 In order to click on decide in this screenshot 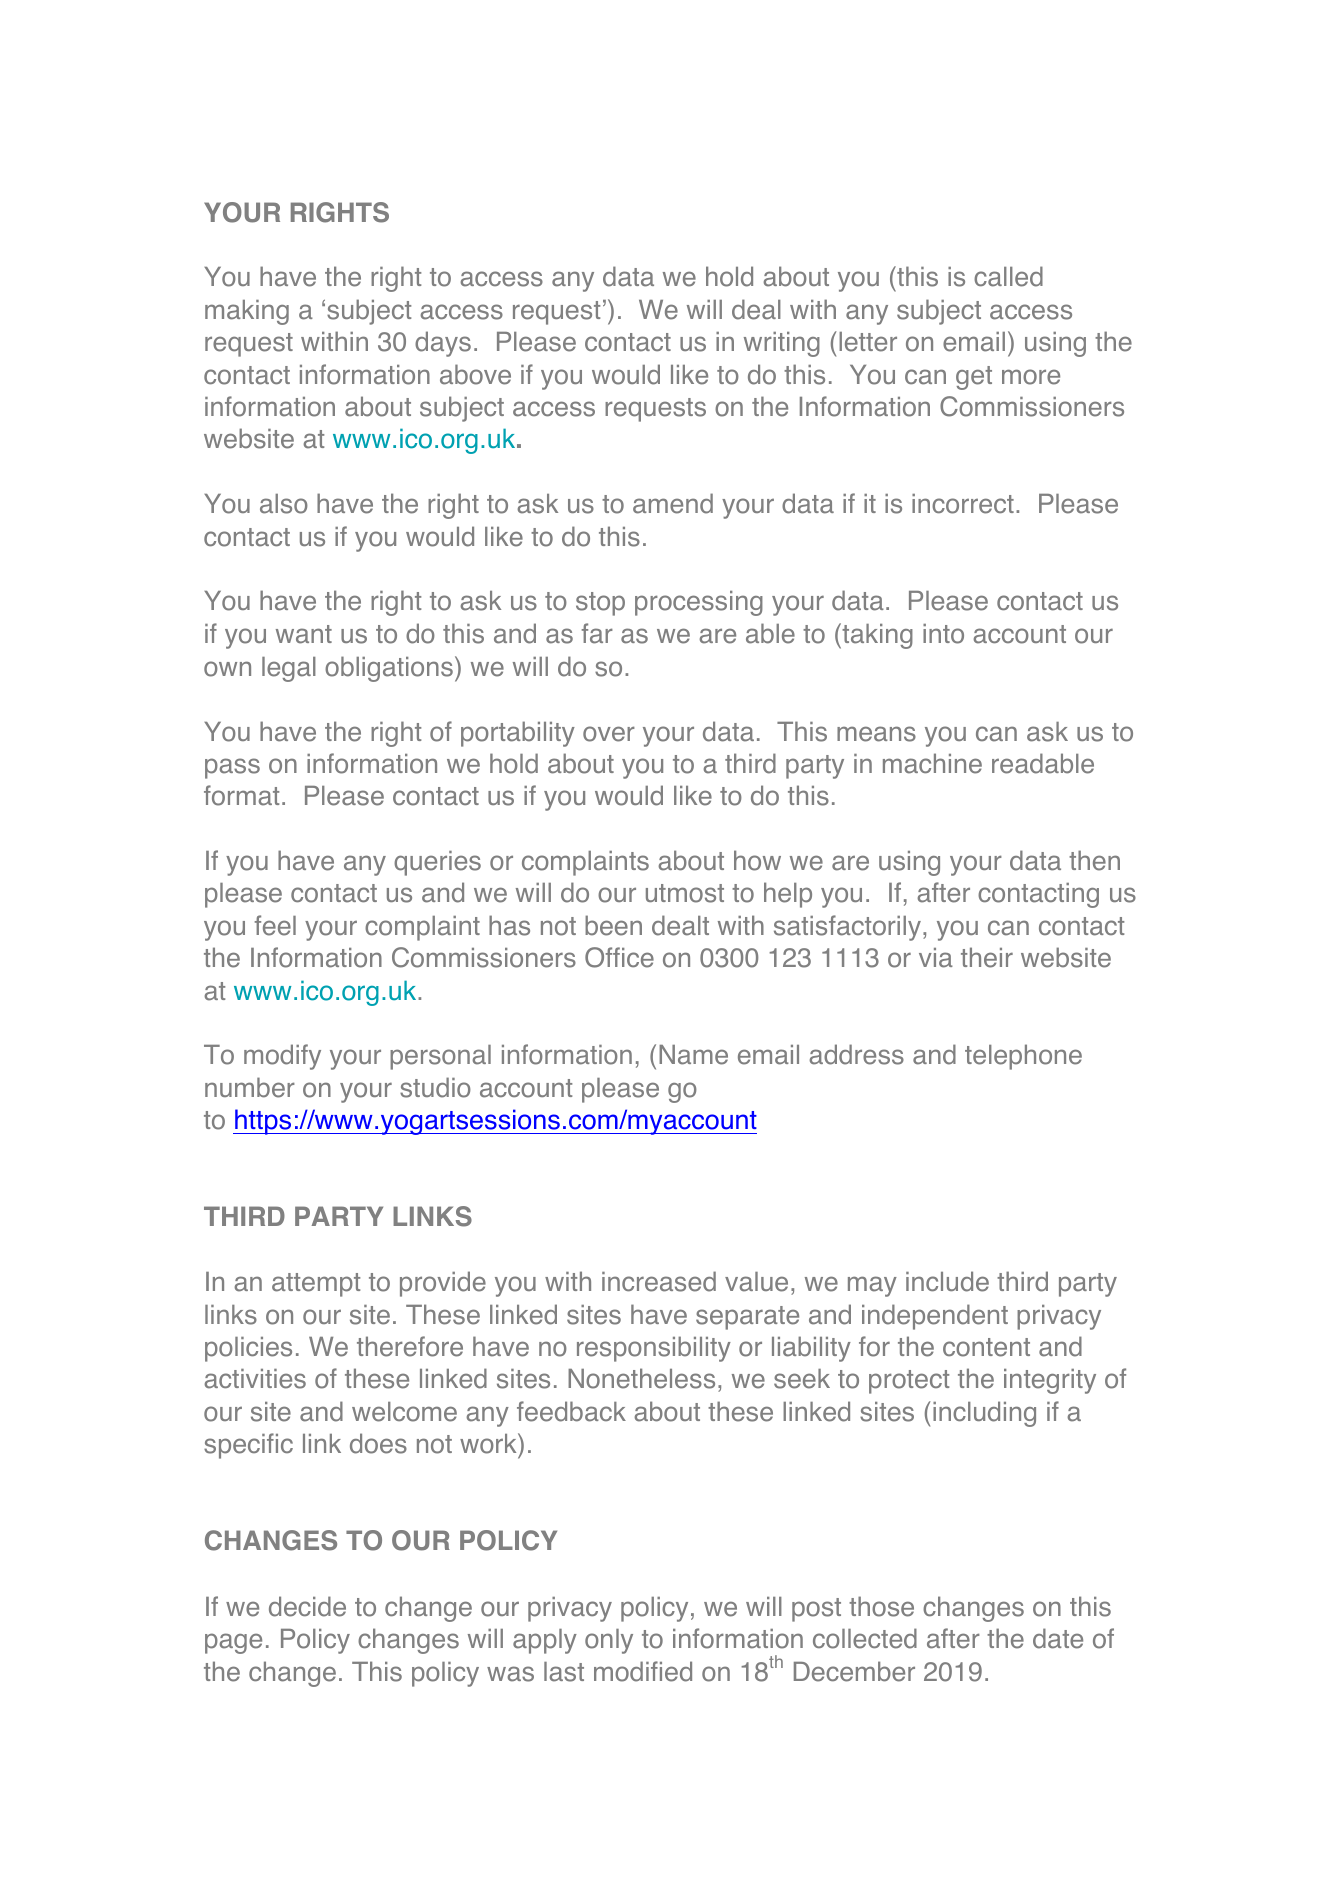, I will do `click(307, 1606)`.
